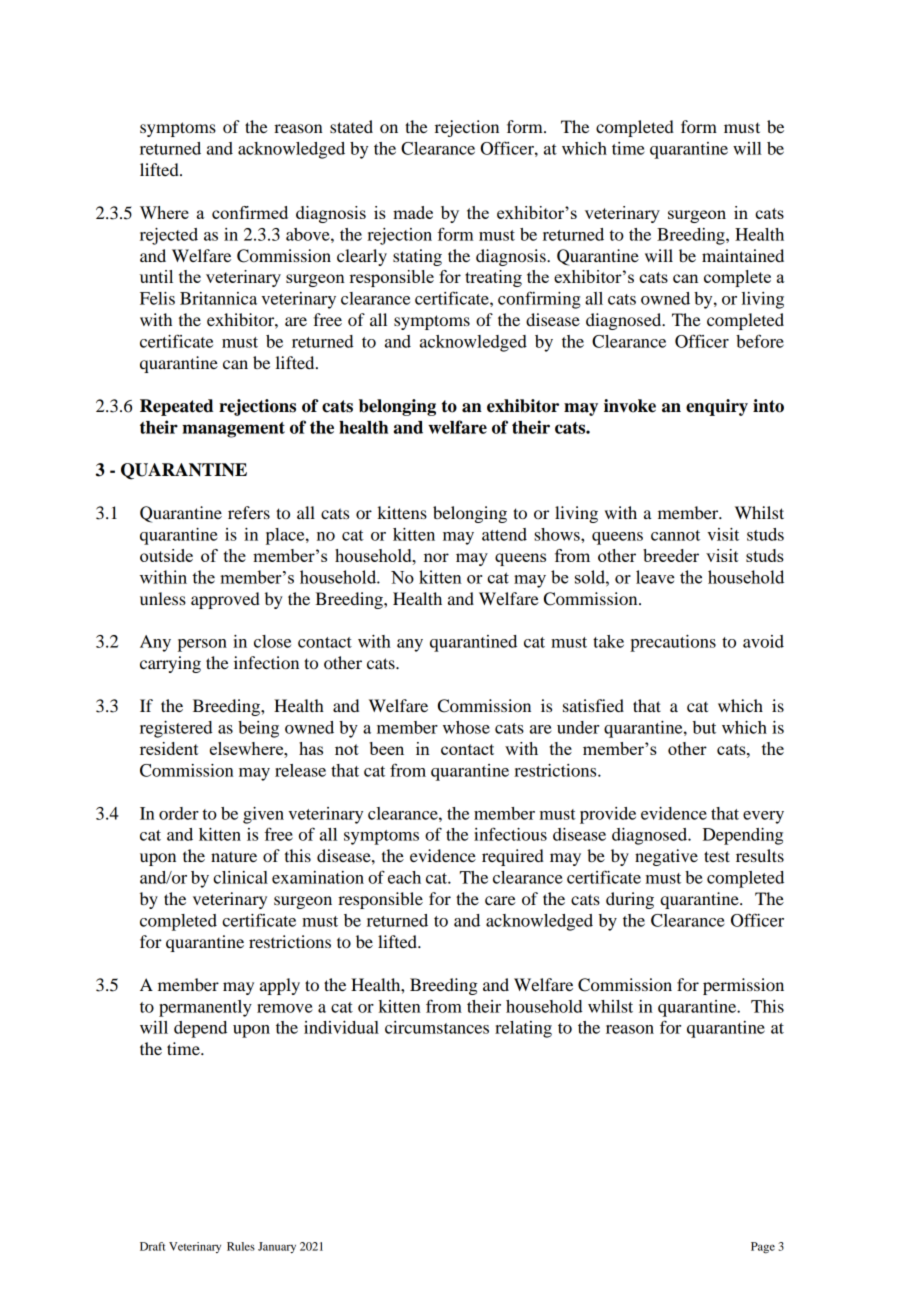  I want to click on made, so click(413, 212).
